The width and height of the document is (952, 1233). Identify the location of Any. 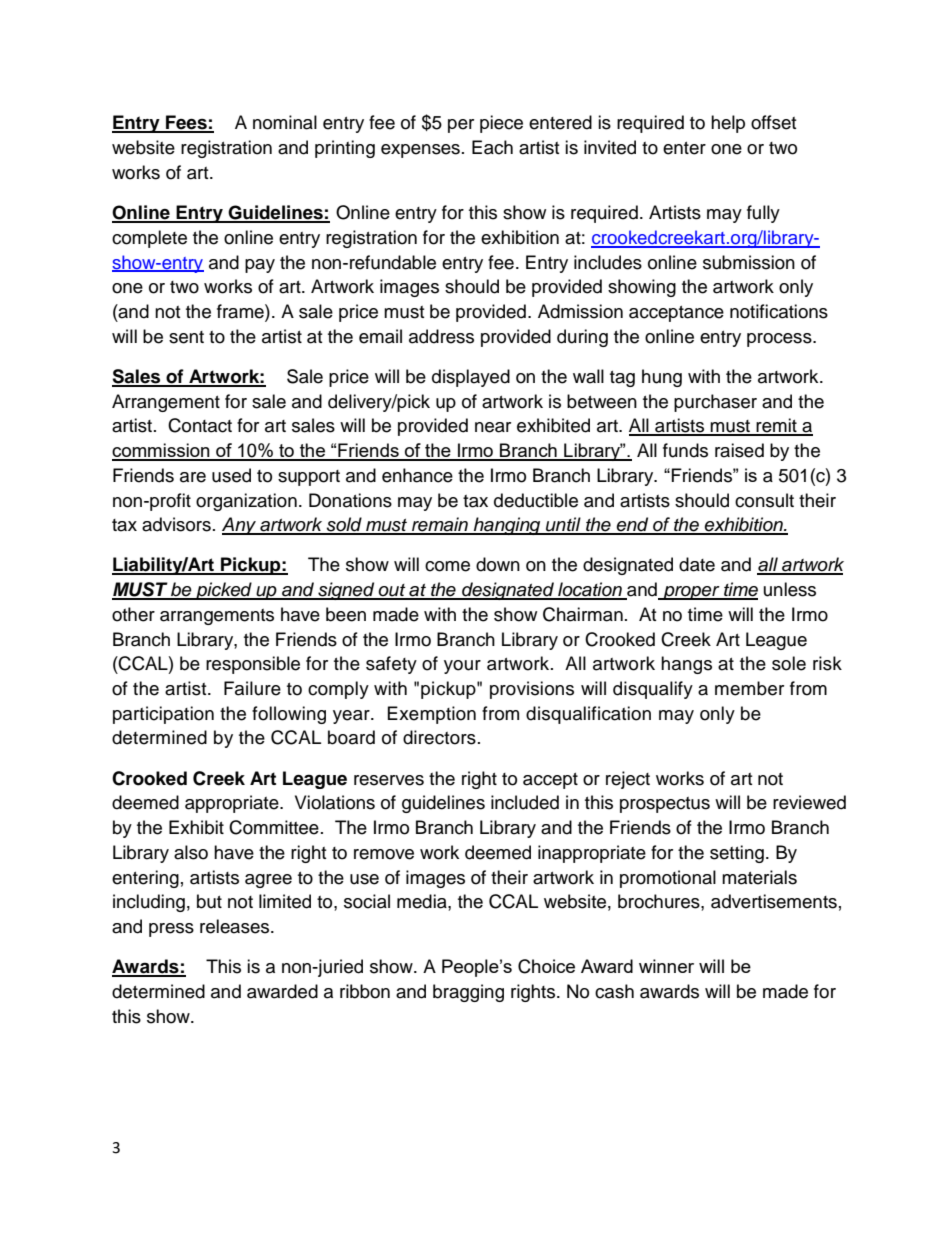
(240, 526).
